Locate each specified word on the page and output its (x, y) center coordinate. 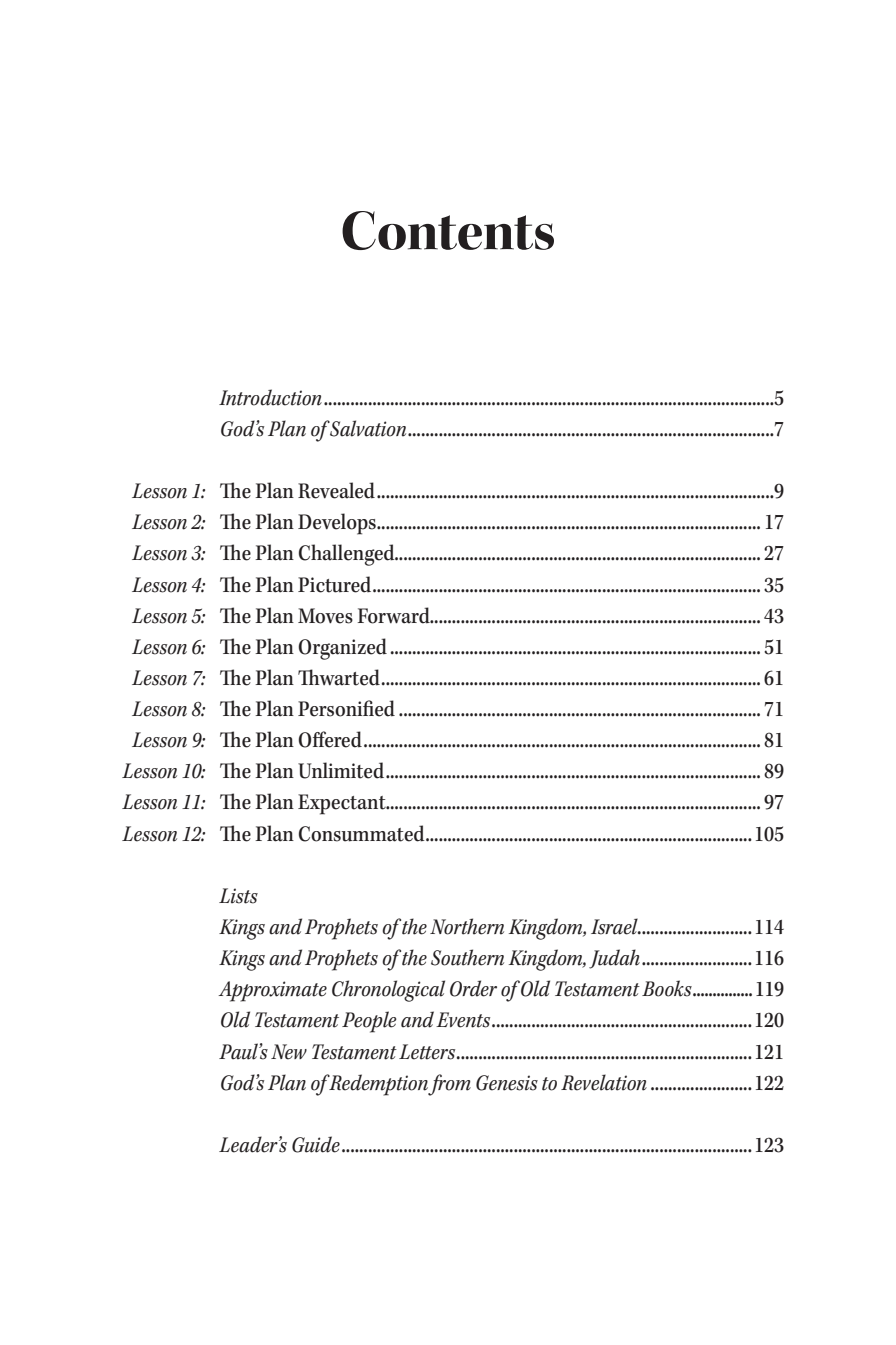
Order (473, 988)
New (289, 1052)
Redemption (378, 1085)
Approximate (272, 991)
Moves (325, 616)
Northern (467, 926)
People (369, 1022)
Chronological (388, 991)
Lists (238, 896)
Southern (467, 957)
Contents (448, 230)
